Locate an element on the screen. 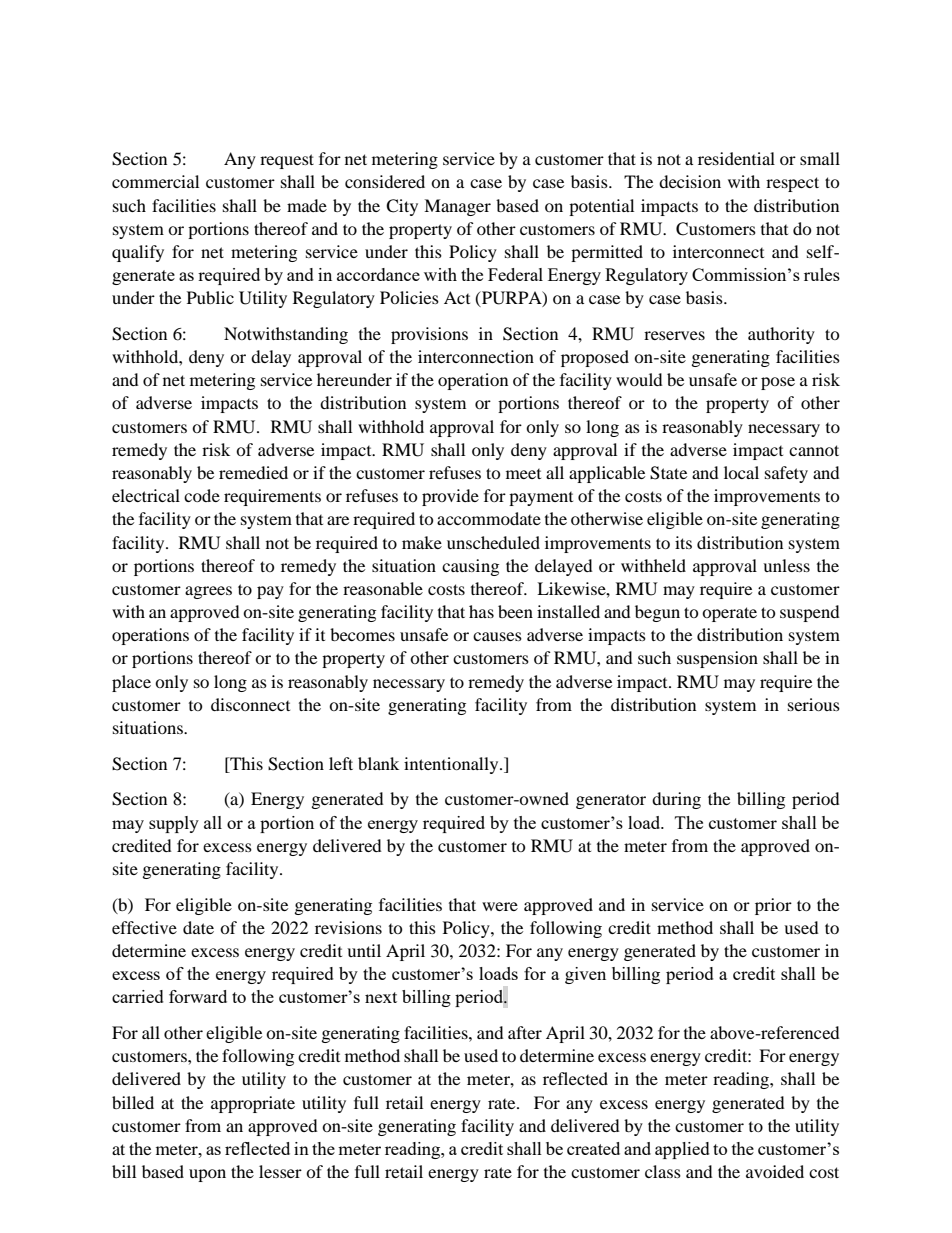 This screenshot has width=952, height=1233. residential is located at coordinates (736, 158).
